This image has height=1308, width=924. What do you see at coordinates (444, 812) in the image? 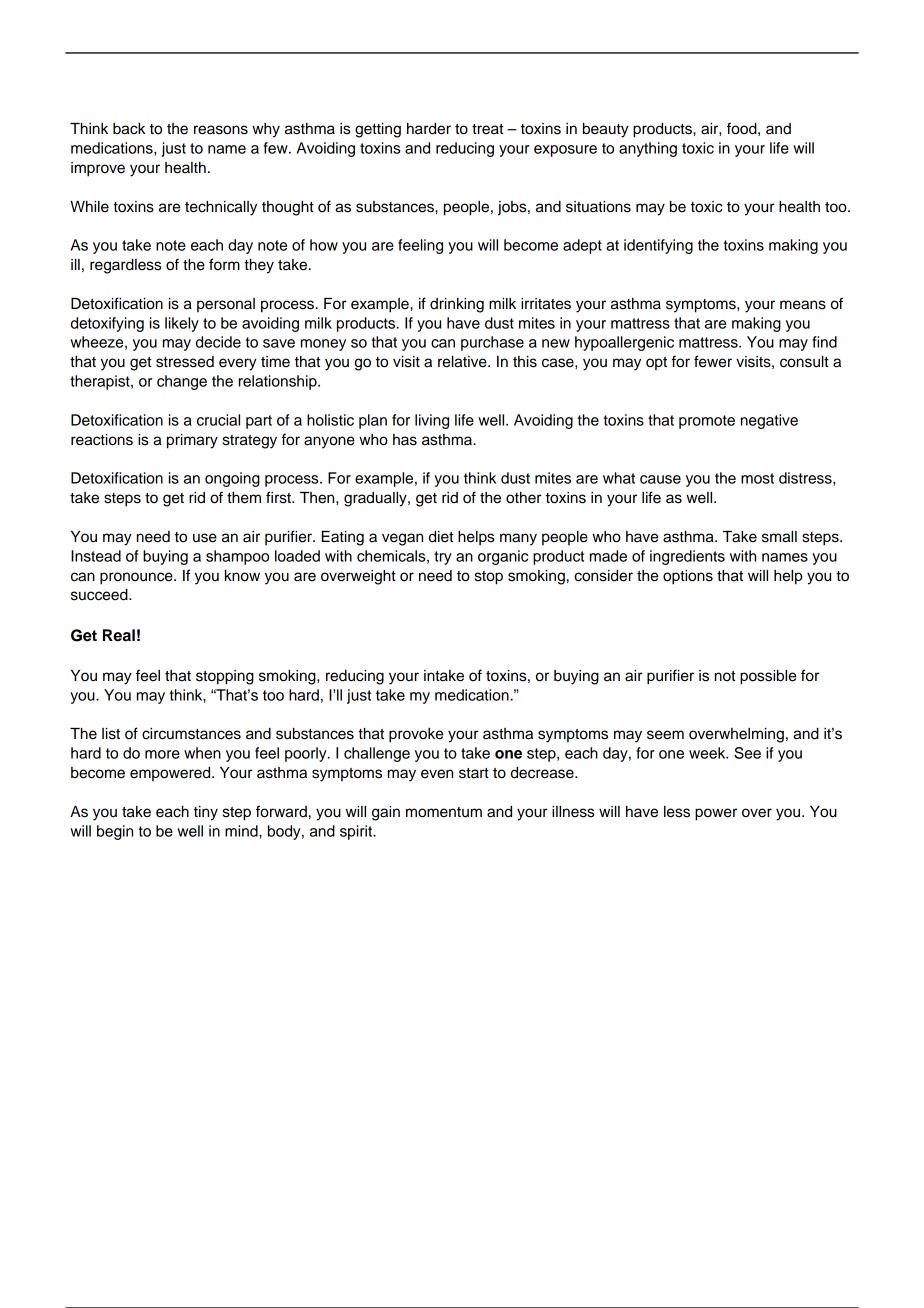
I see `momentum` at bounding box center [444, 812].
